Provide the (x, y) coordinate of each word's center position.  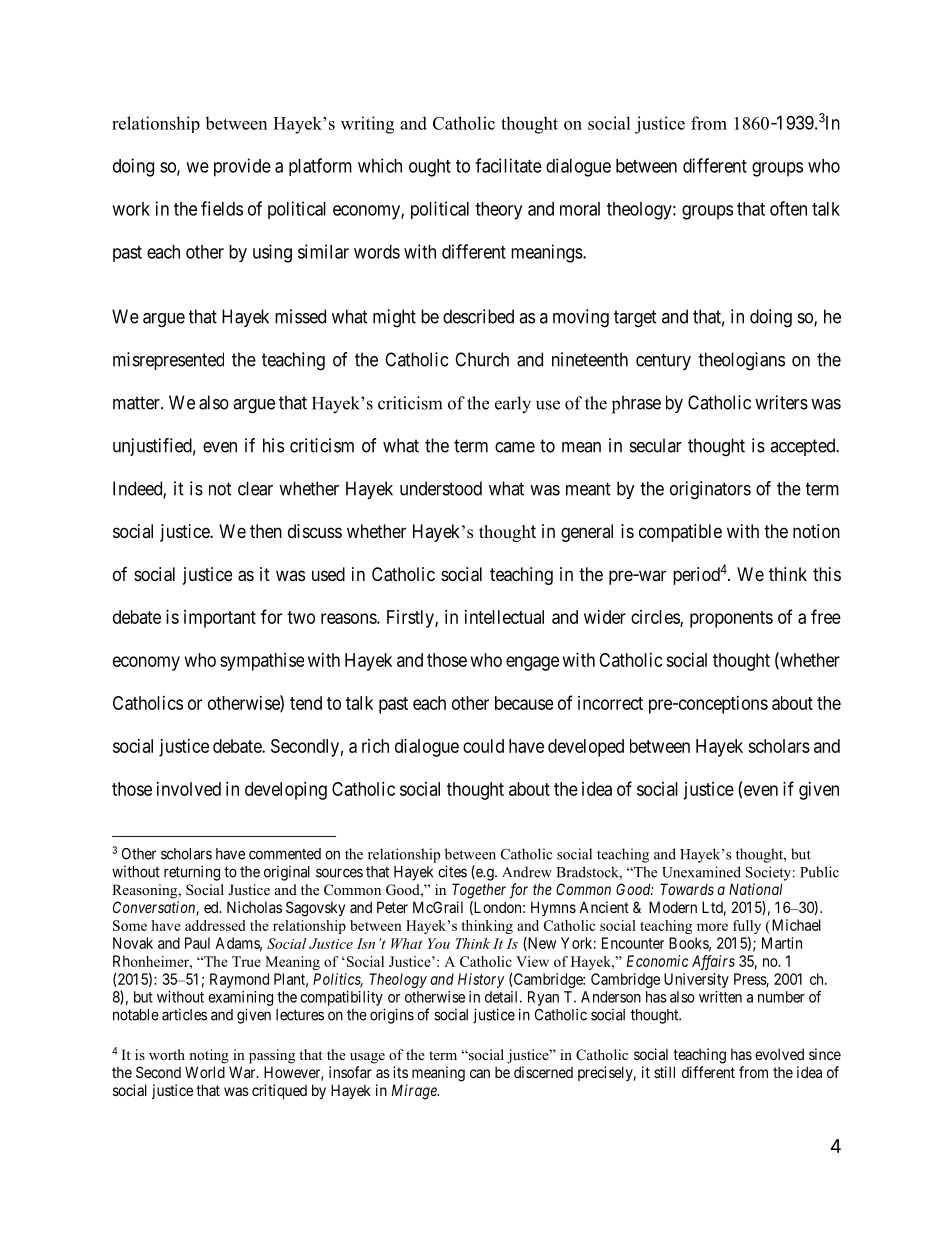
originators (710, 490)
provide (242, 167)
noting (209, 1056)
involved (189, 789)
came (515, 447)
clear (255, 488)
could (483, 746)
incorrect (610, 703)
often (788, 208)
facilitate (508, 165)
